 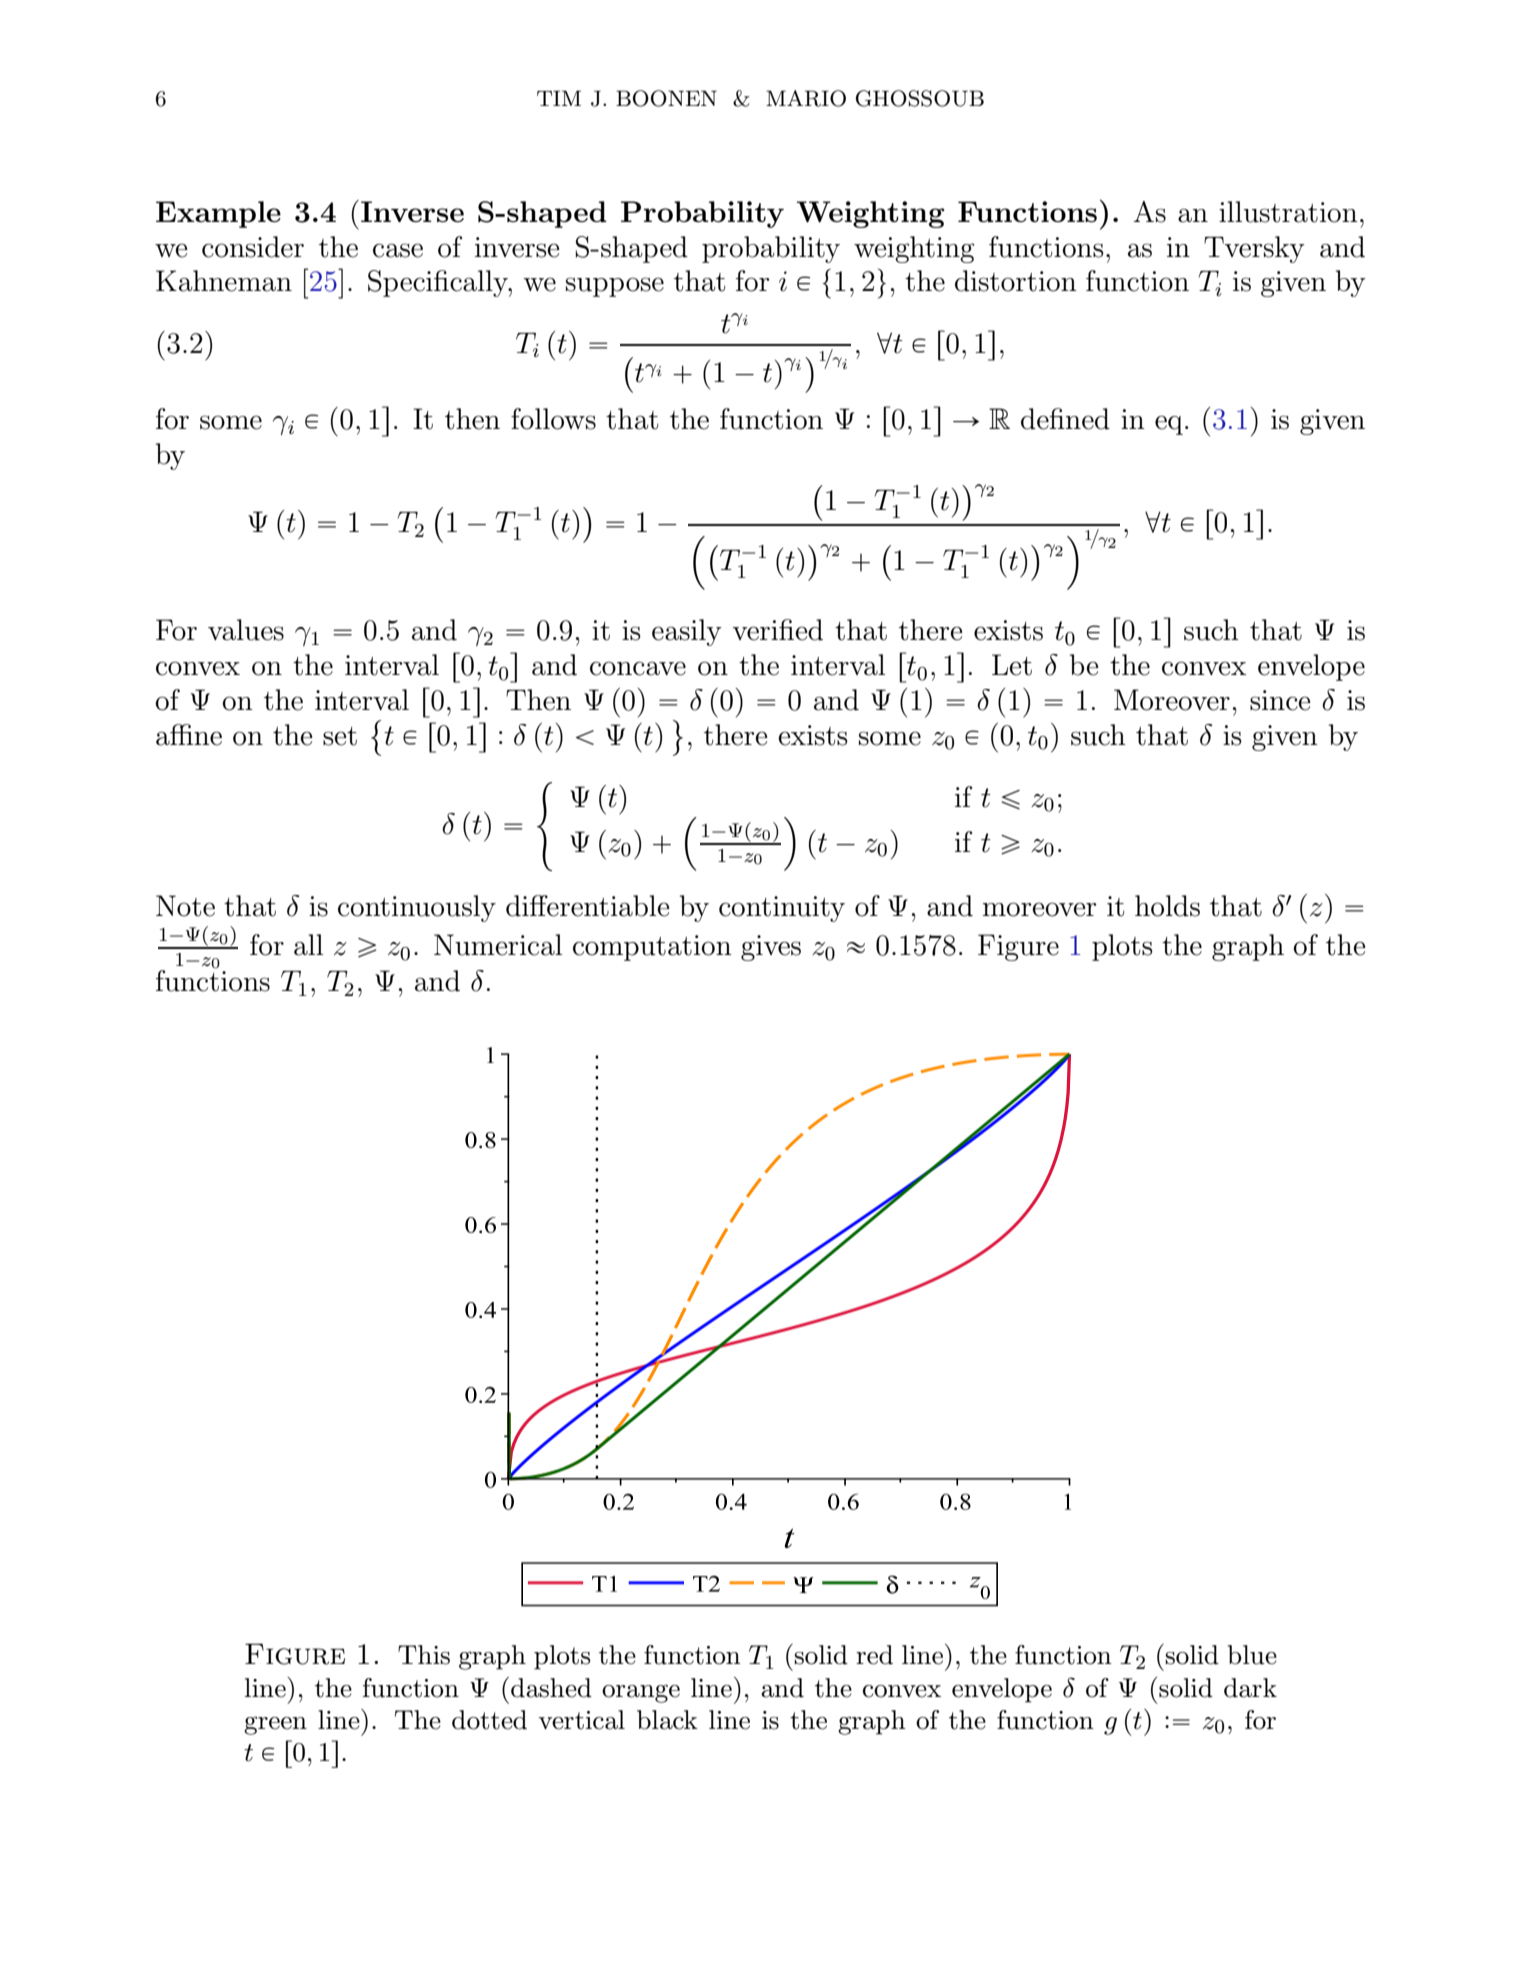 I want to click on MARIO, so click(x=806, y=98).
